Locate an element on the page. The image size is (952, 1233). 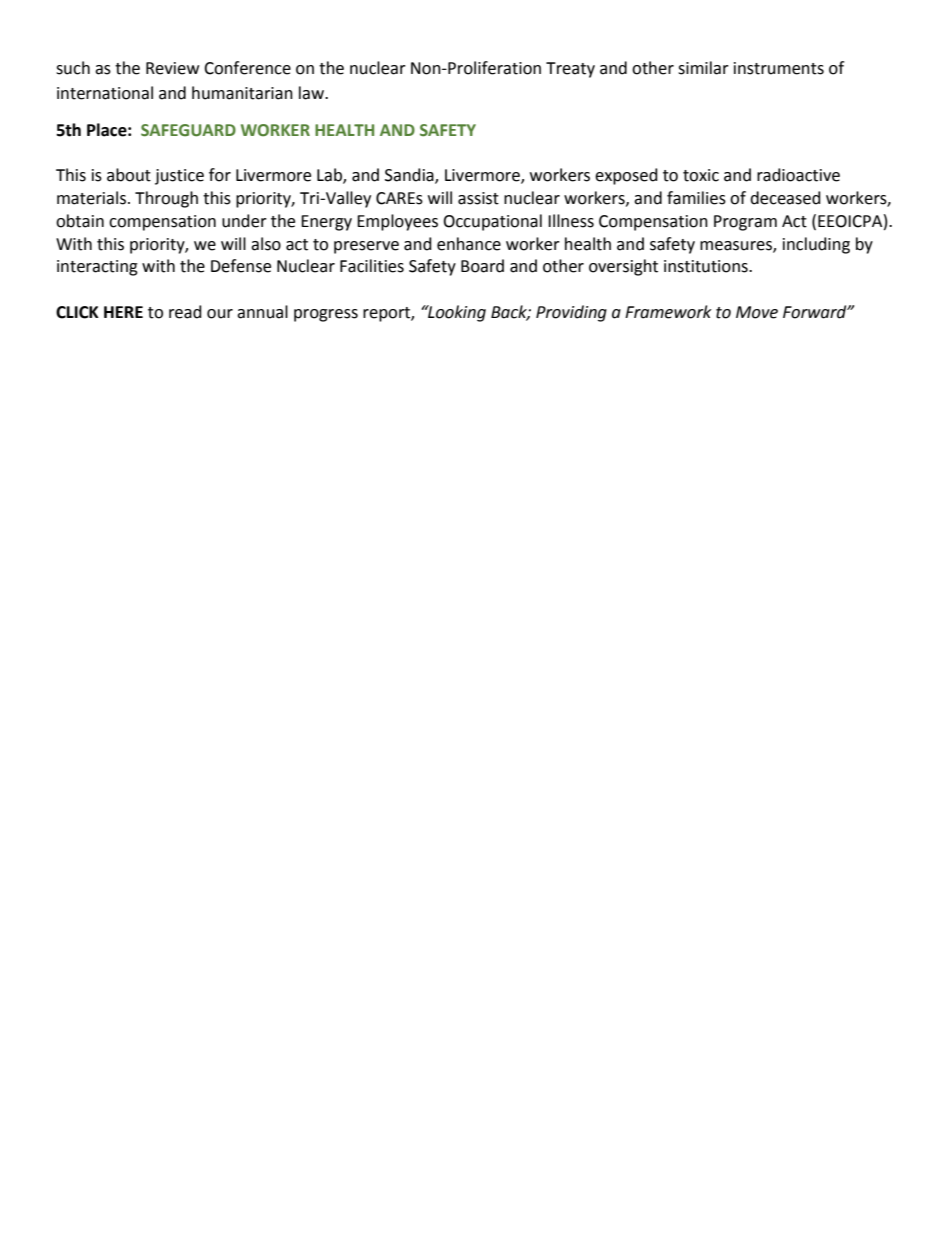
Review is located at coordinates (172, 68).
